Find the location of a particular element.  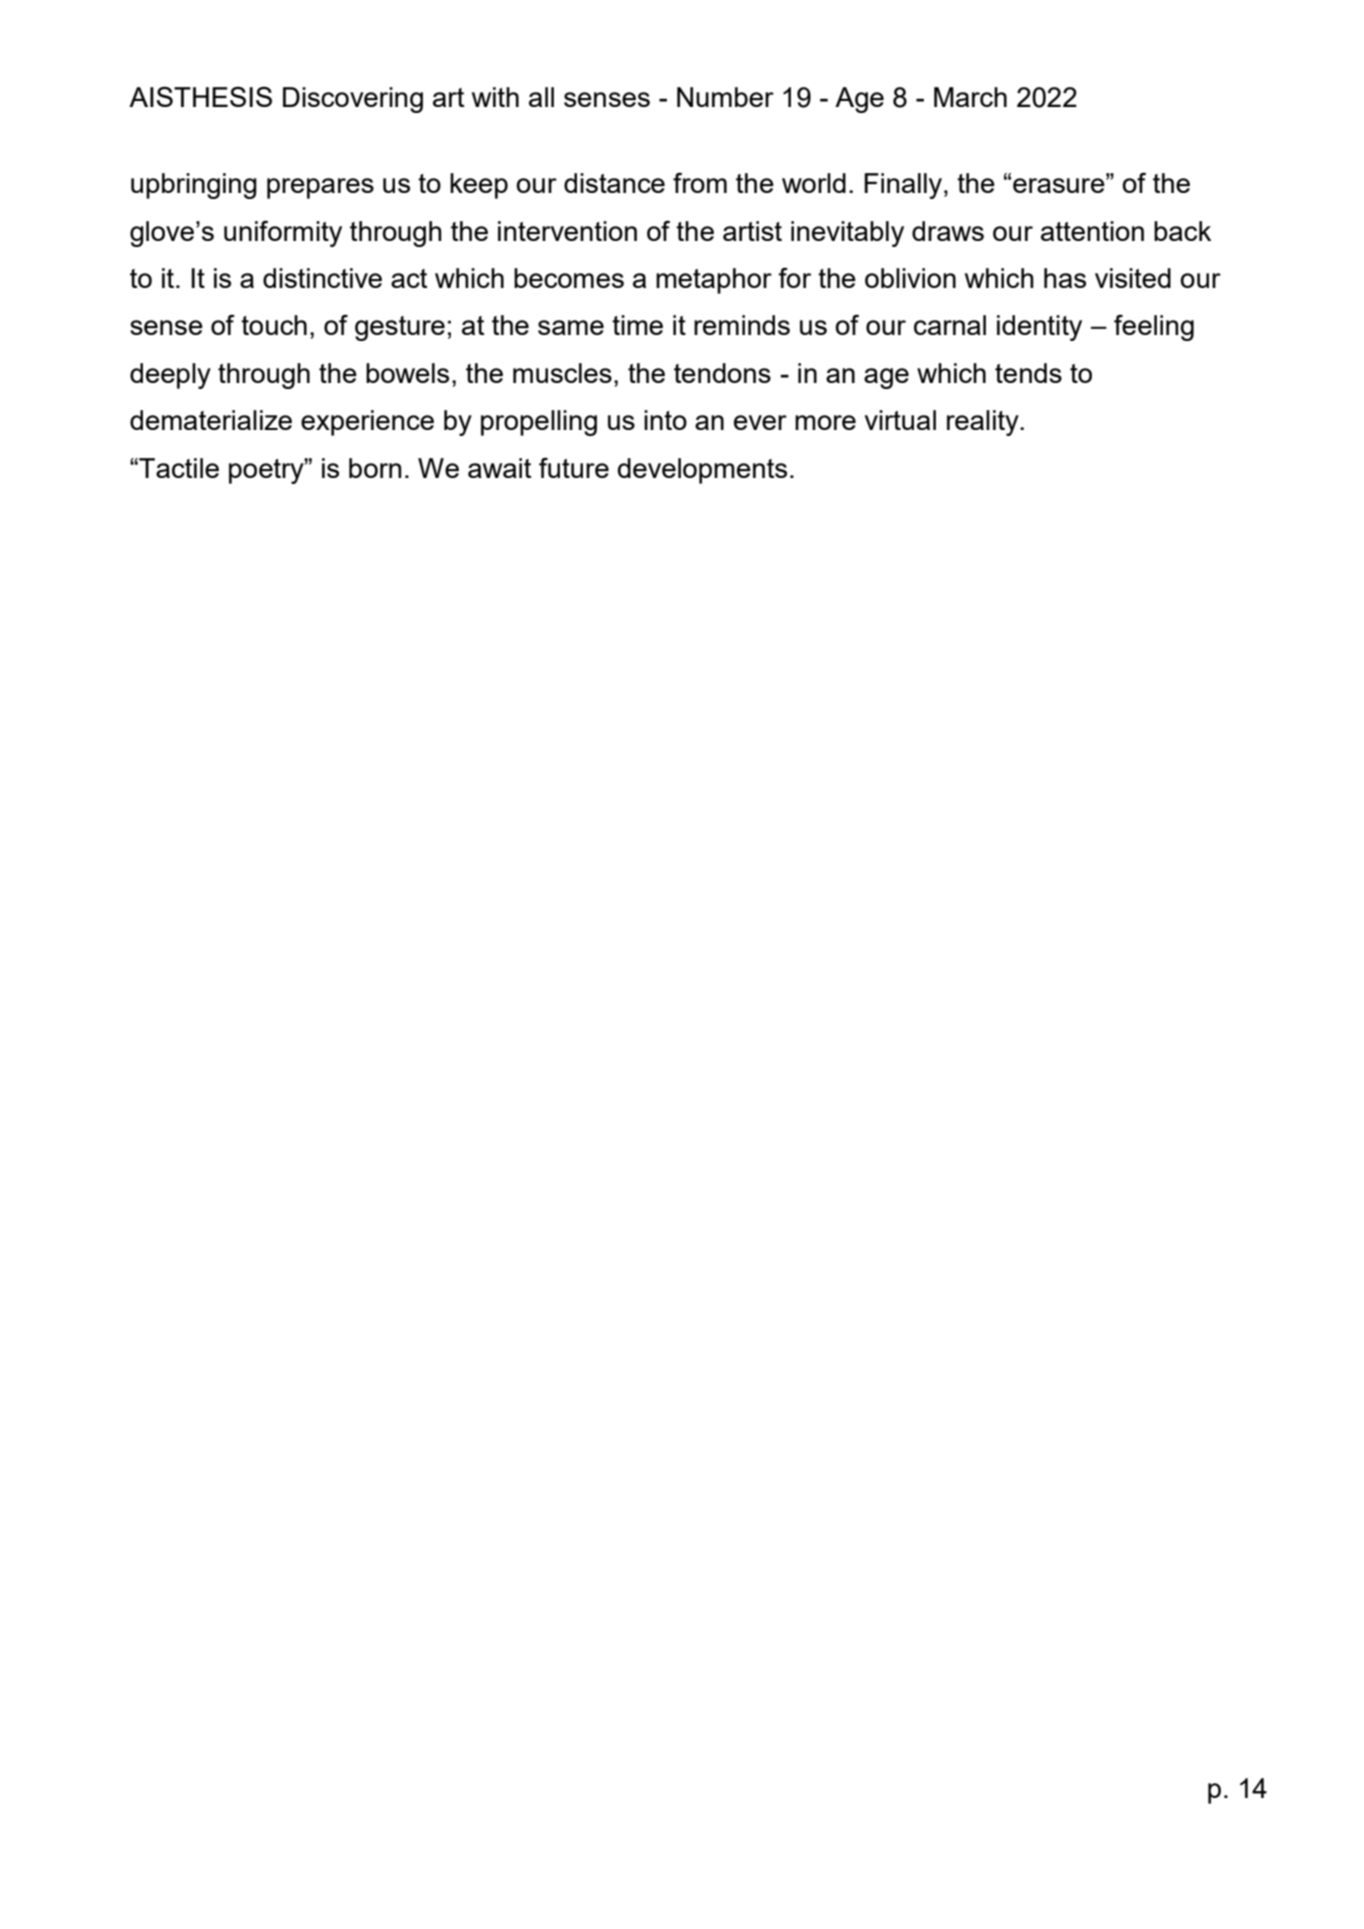

touch is located at coordinates (274, 325).
